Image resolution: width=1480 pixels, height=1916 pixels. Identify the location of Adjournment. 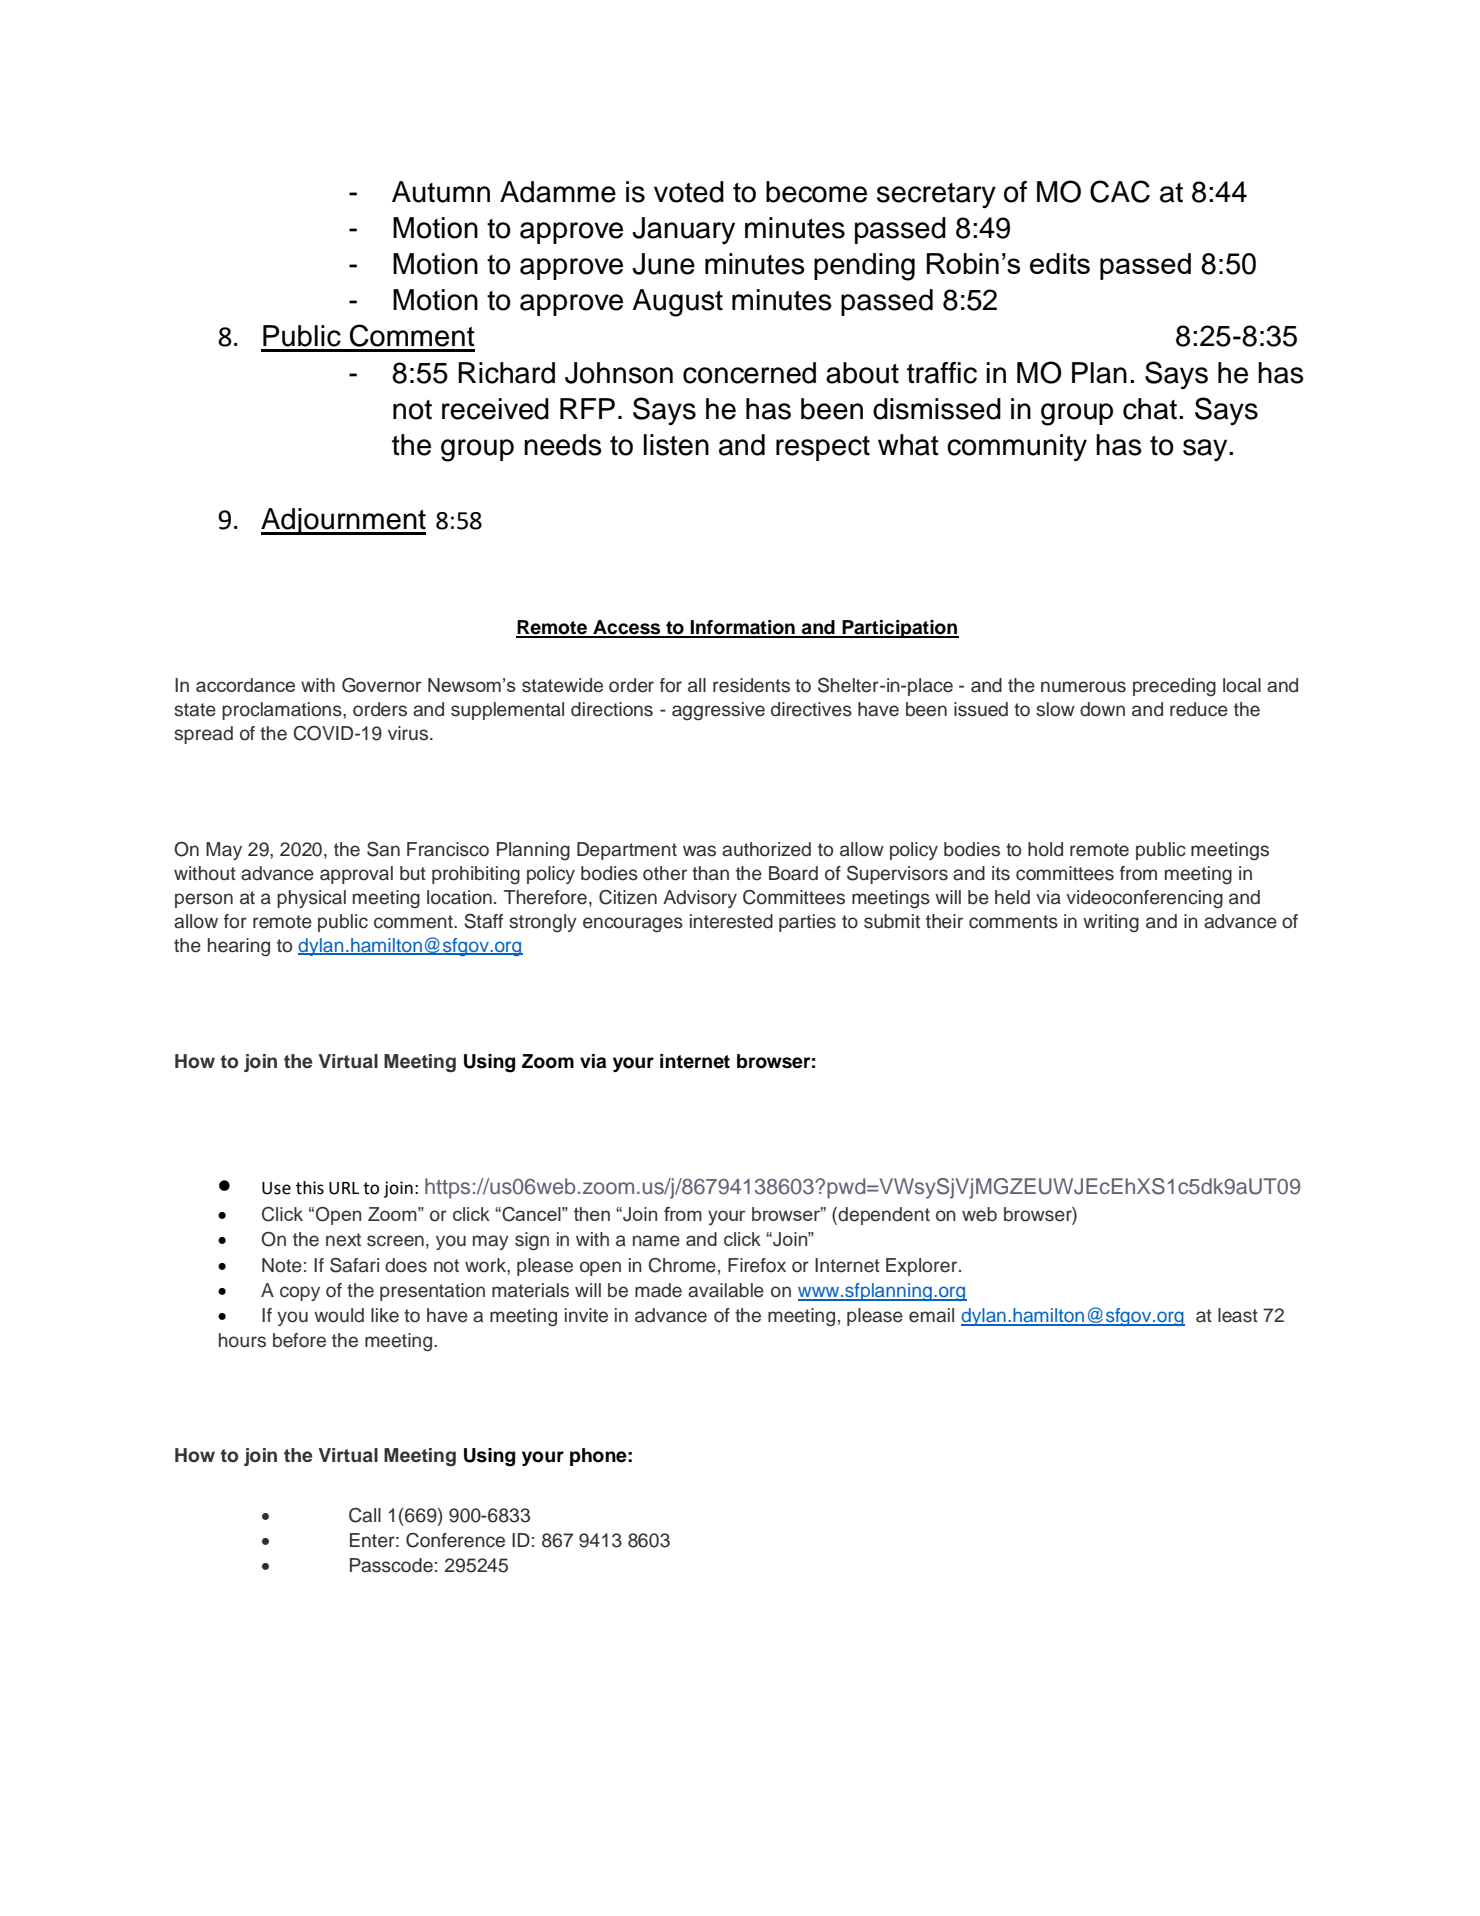
(343, 521).
